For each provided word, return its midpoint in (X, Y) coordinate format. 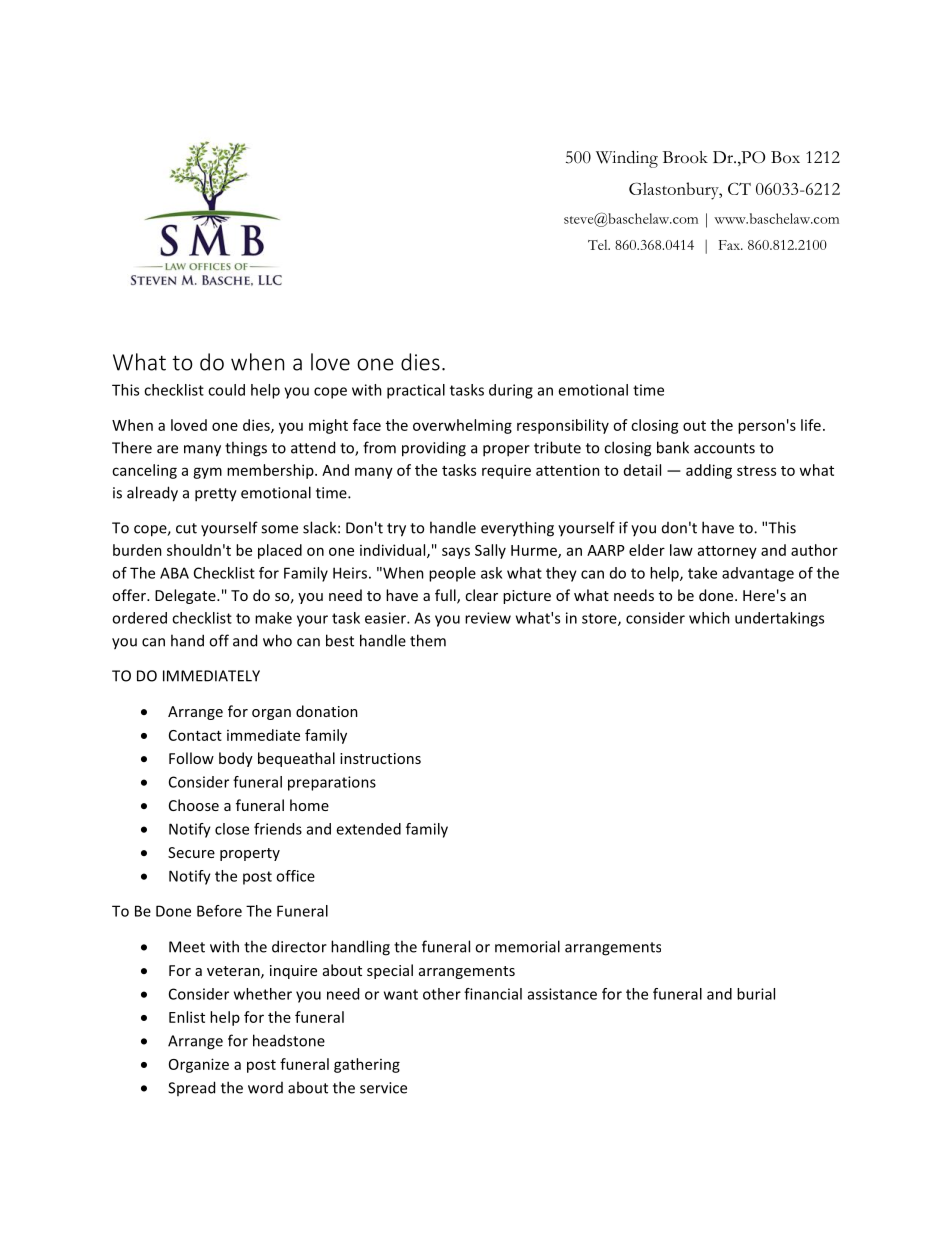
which (709, 618)
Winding (627, 159)
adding (709, 471)
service (383, 1088)
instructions (380, 758)
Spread (191, 1088)
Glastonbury (675, 191)
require (506, 471)
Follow (191, 758)
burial (756, 994)
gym (207, 473)
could (226, 390)
